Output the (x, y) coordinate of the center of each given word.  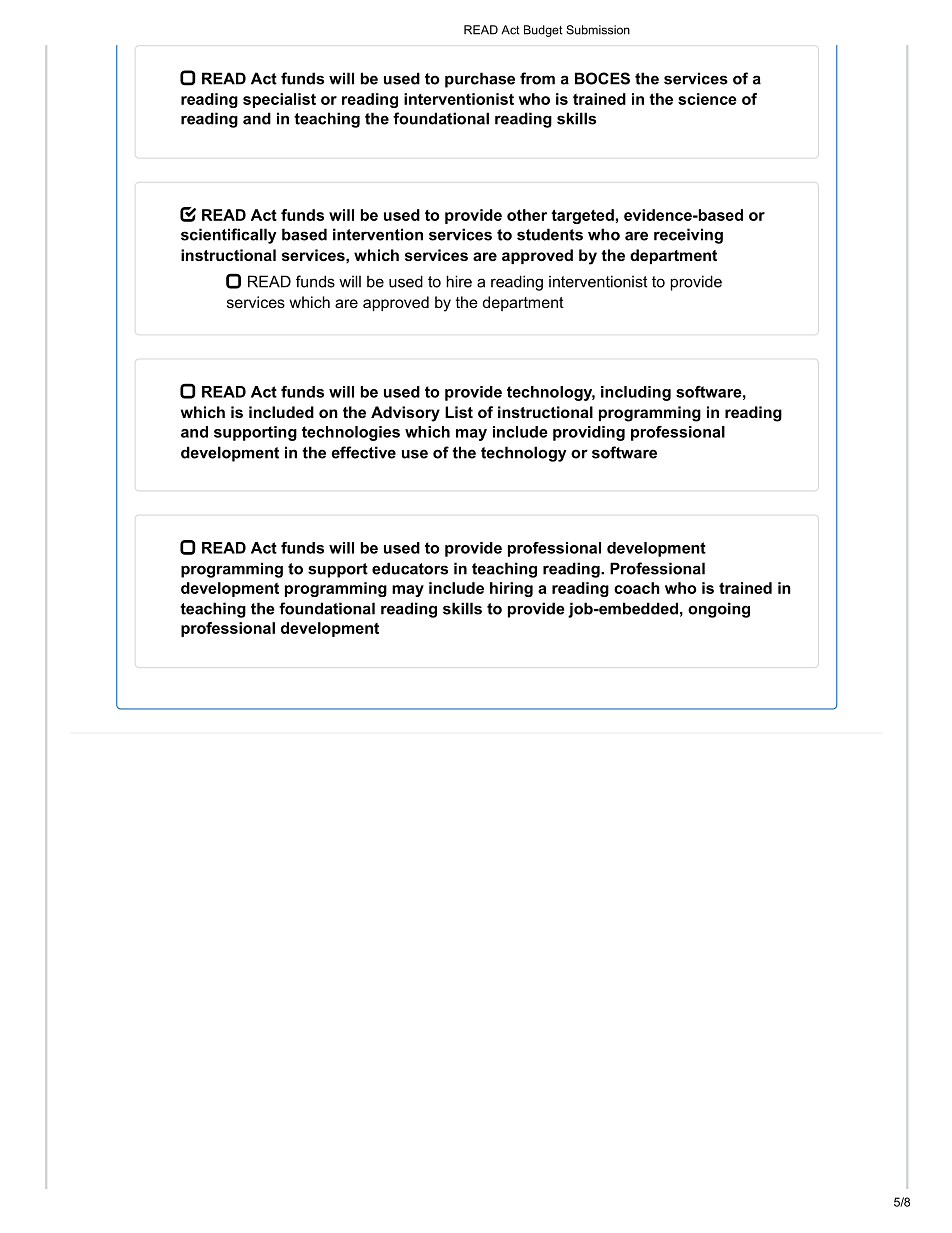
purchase (480, 80)
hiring (511, 589)
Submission (598, 30)
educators (410, 568)
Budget (543, 31)
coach (637, 588)
